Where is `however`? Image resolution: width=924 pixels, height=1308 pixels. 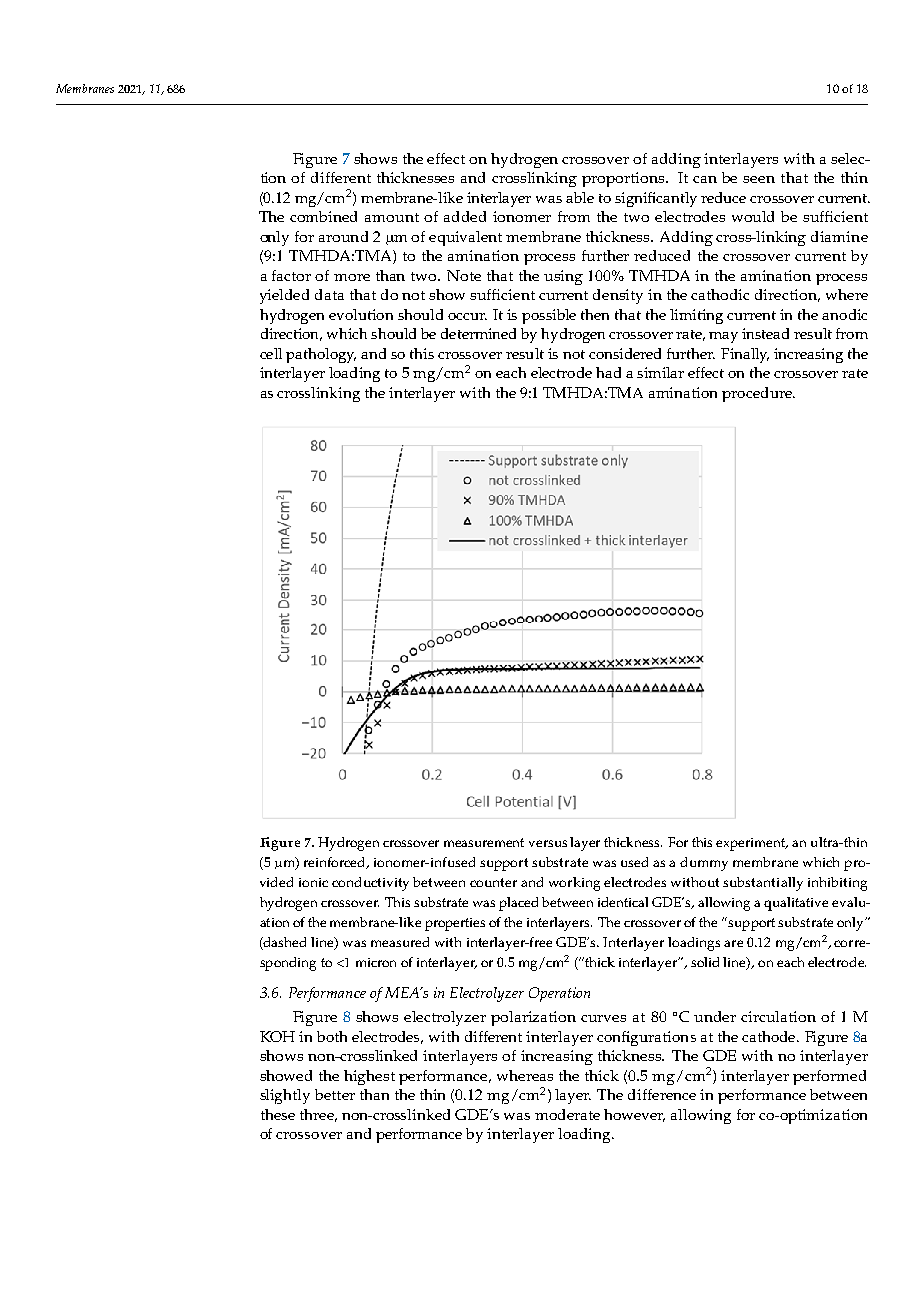 however is located at coordinates (634, 1115).
